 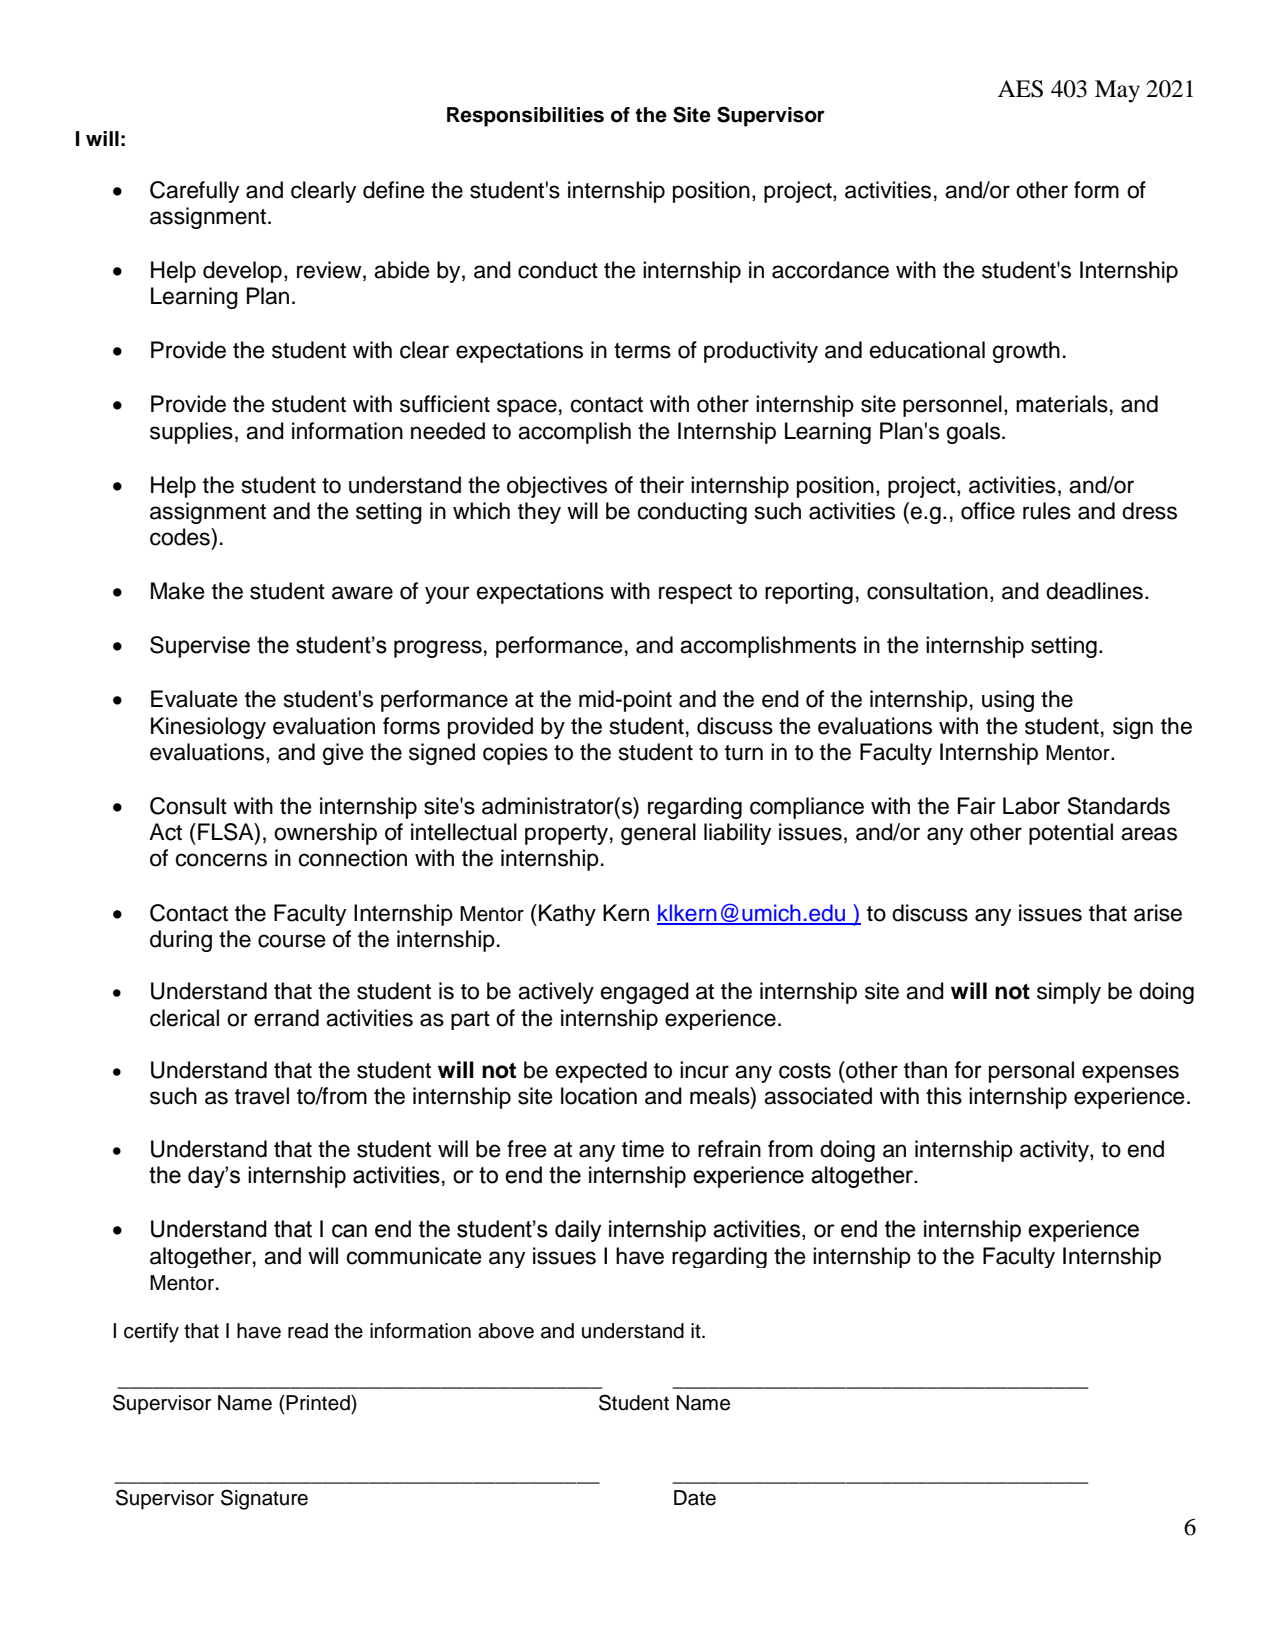 I want to click on Printed, so click(x=319, y=1403).
